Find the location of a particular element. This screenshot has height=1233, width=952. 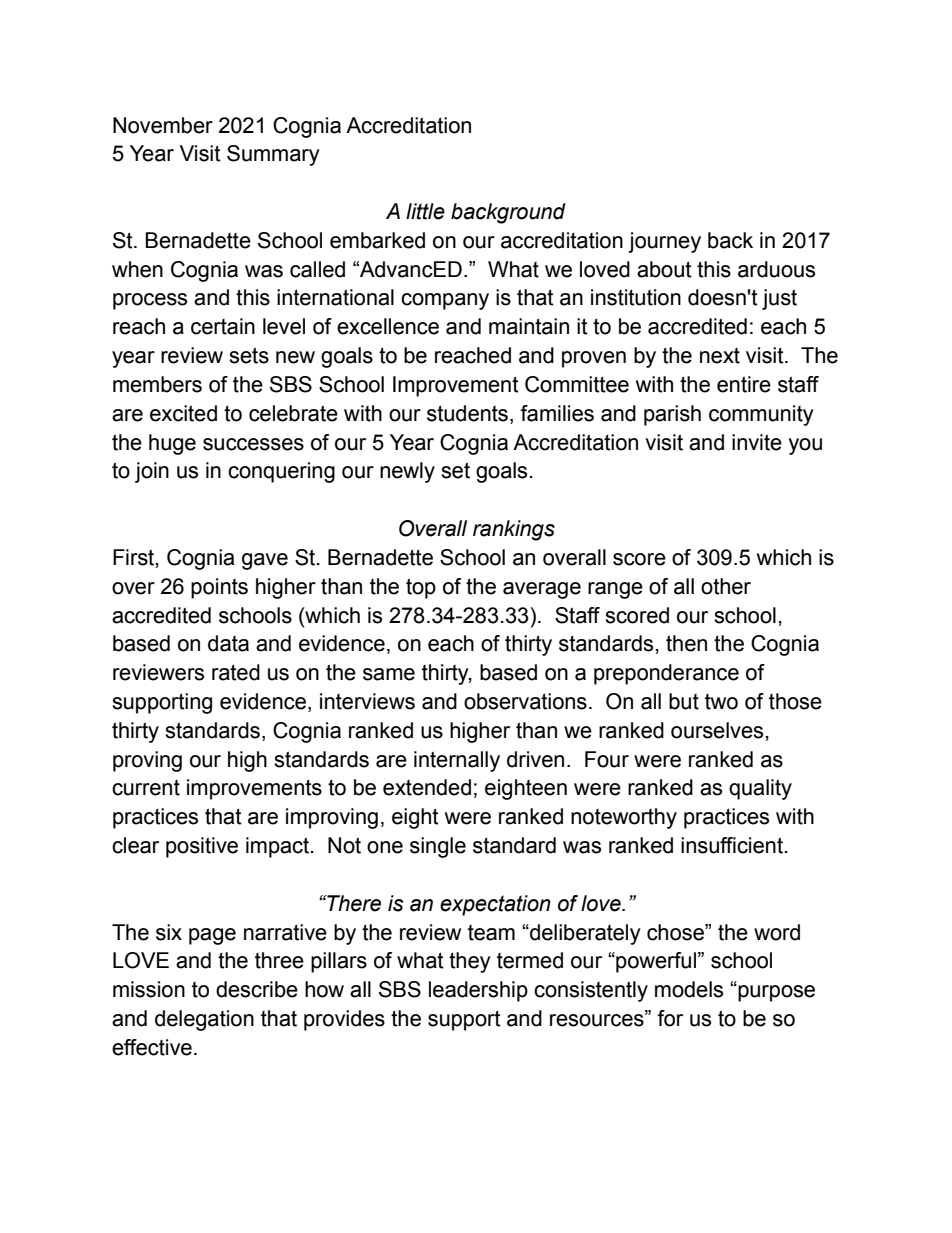

little is located at coordinates (425, 211).
